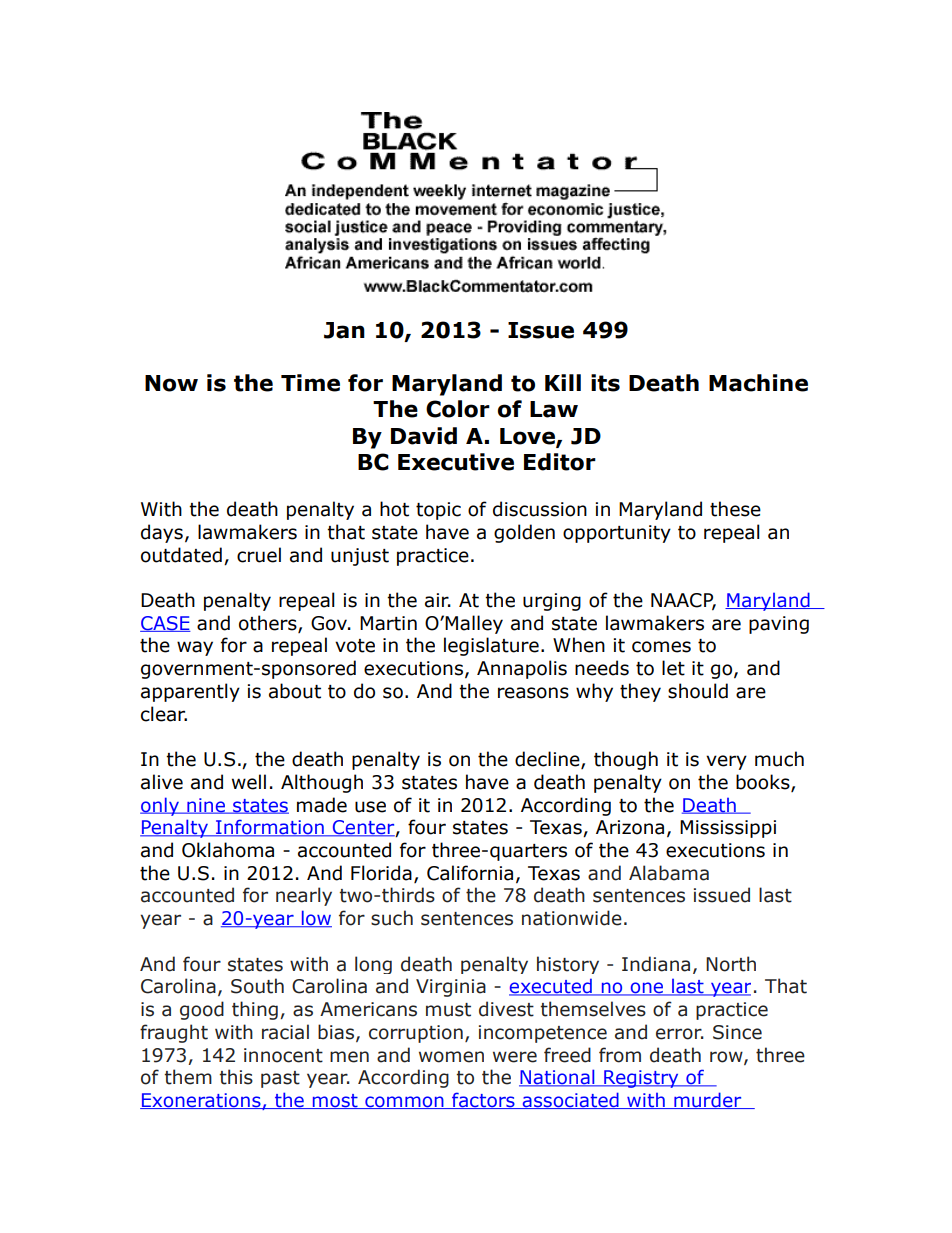  Describe the element at coordinates (470, 873) in the screenshot. I see `California` at that location.
